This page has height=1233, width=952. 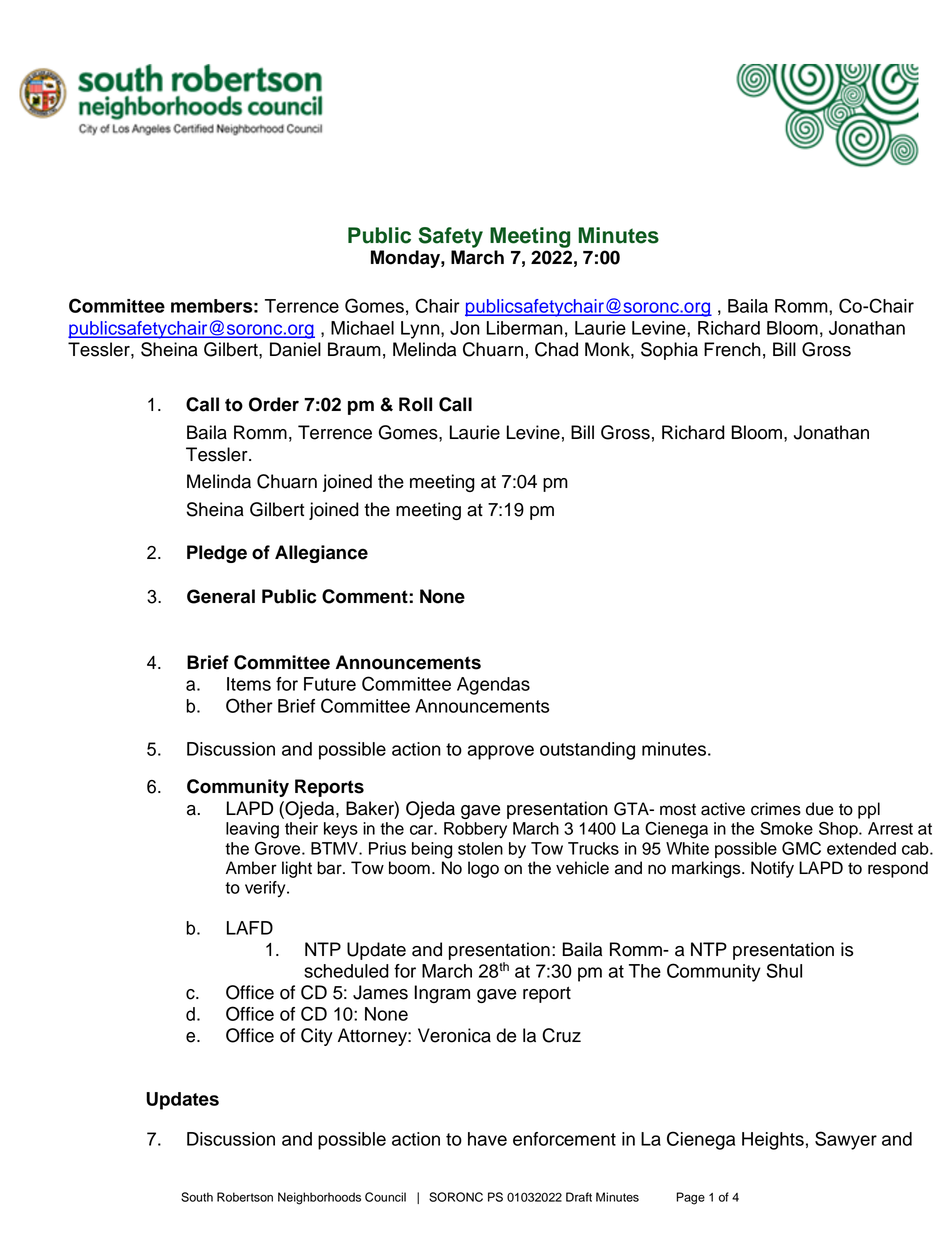 What do you see at coordinates (587, 751) in the page?
I see `outstanding` at bounding box center [587, 751].
